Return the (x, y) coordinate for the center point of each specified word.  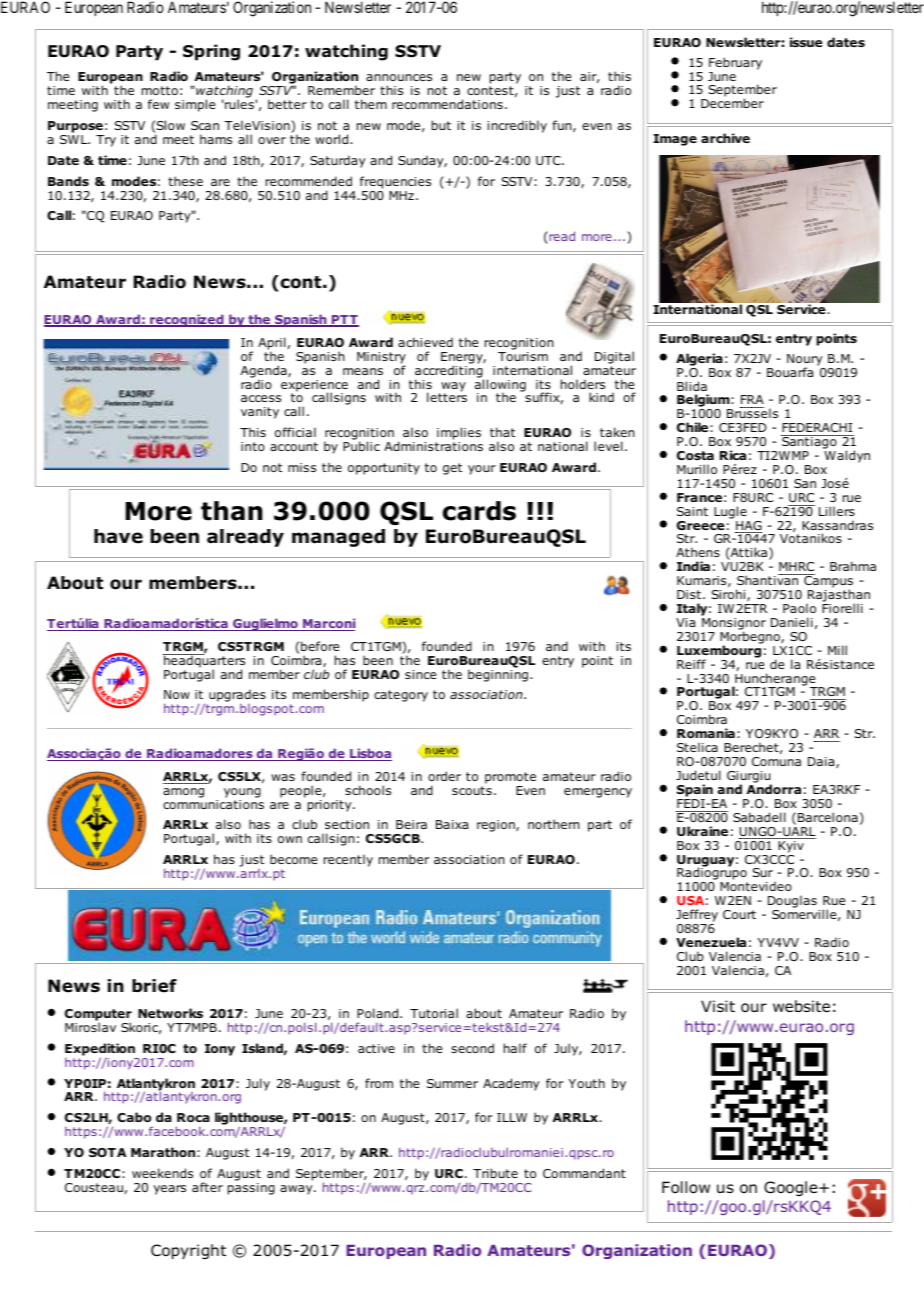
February (735, 63)
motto (160, 90)
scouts (472, 790)
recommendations (447, 104)
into (253, 446)
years (170, 1190)
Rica (733, 455)
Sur (762, 872)
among (183, 793)
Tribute (495, 1173)
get (452, 469)
